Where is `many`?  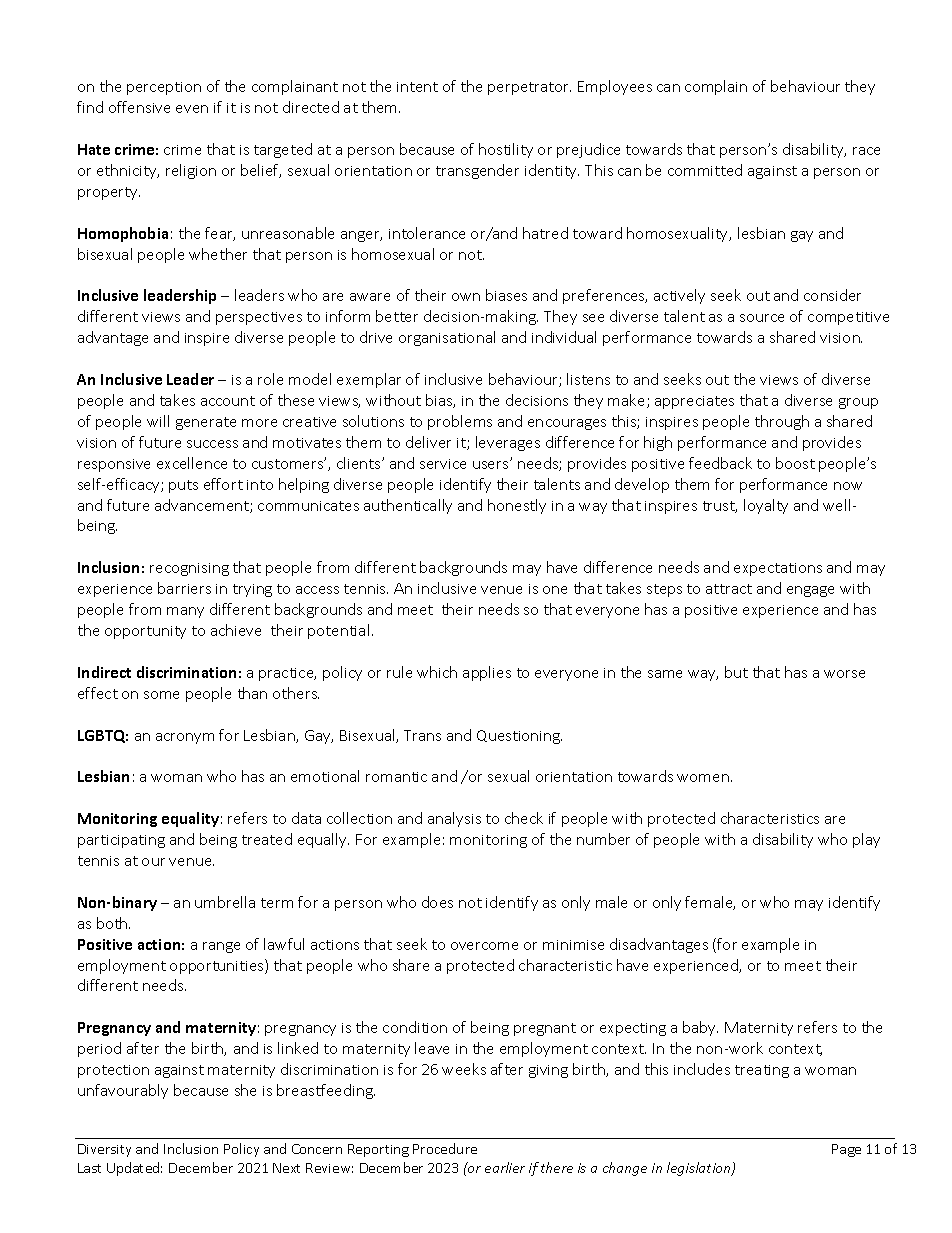
many is located at coordinates (185, 612).
